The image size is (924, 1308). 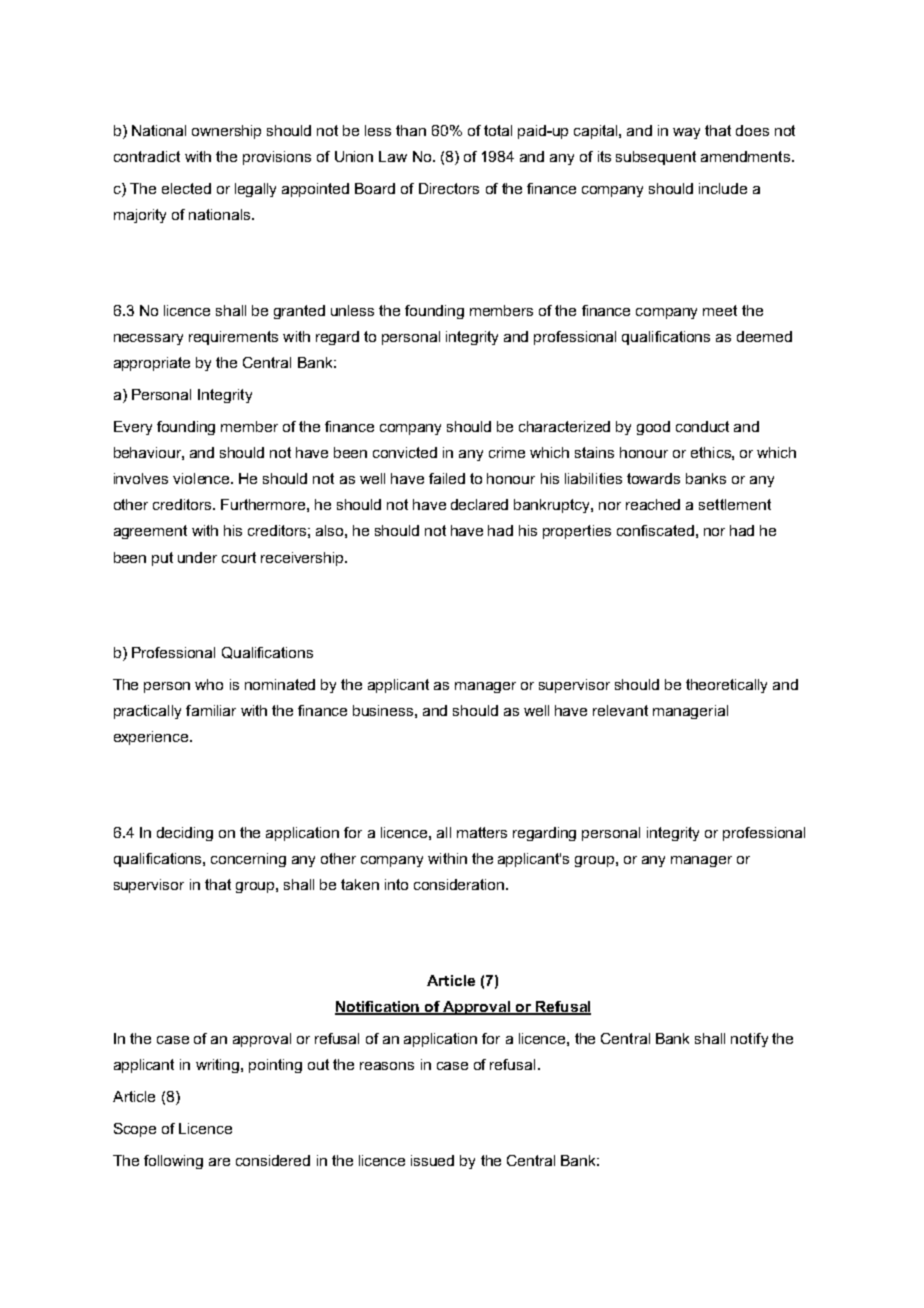 What do you see at coordinates (449, 188) in the screenshot?
I see `Directors` at bounding box center [449, 188].
